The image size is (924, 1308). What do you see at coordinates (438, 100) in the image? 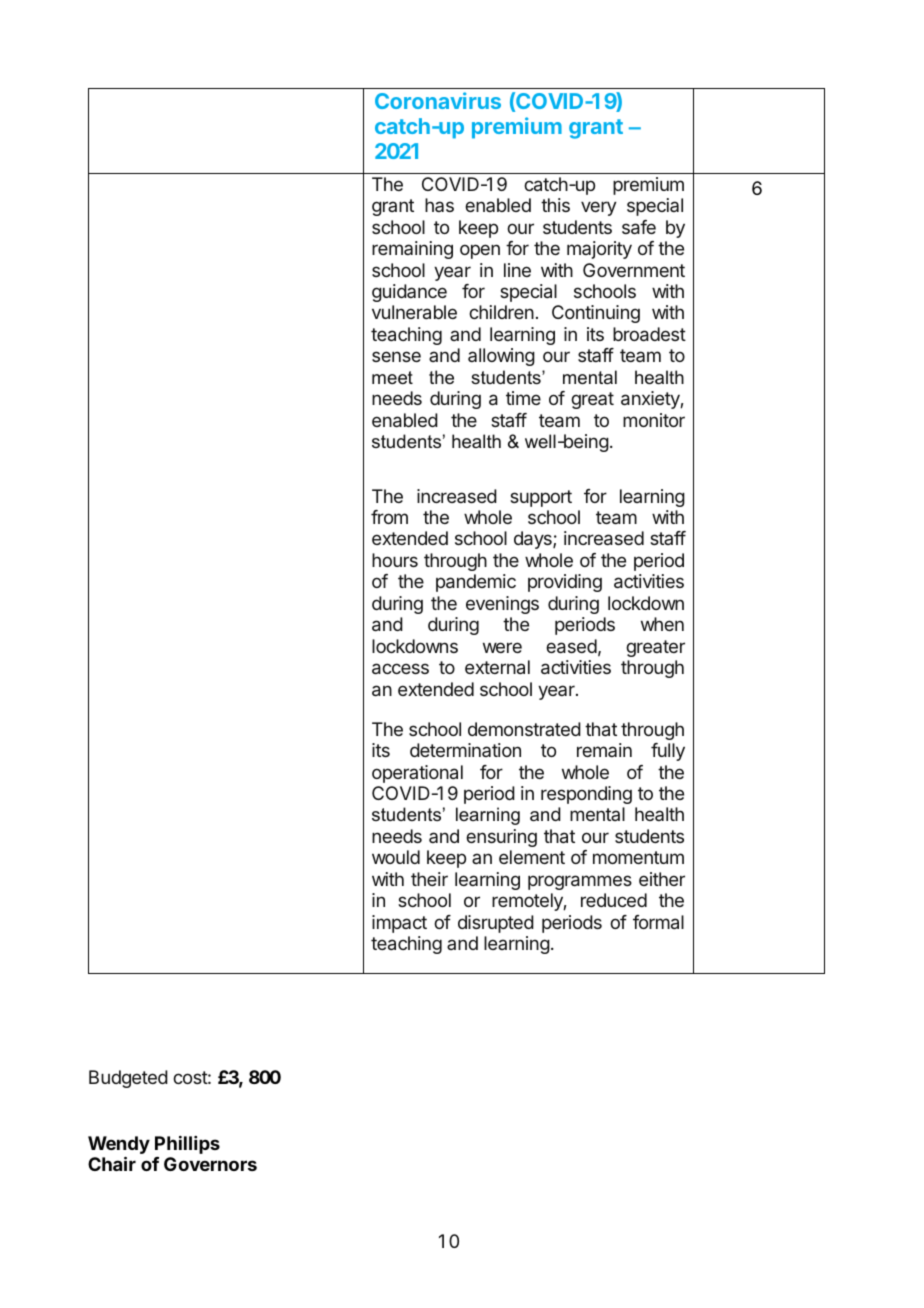
I see `Coronavirus` at bounding box center [438, 100].
